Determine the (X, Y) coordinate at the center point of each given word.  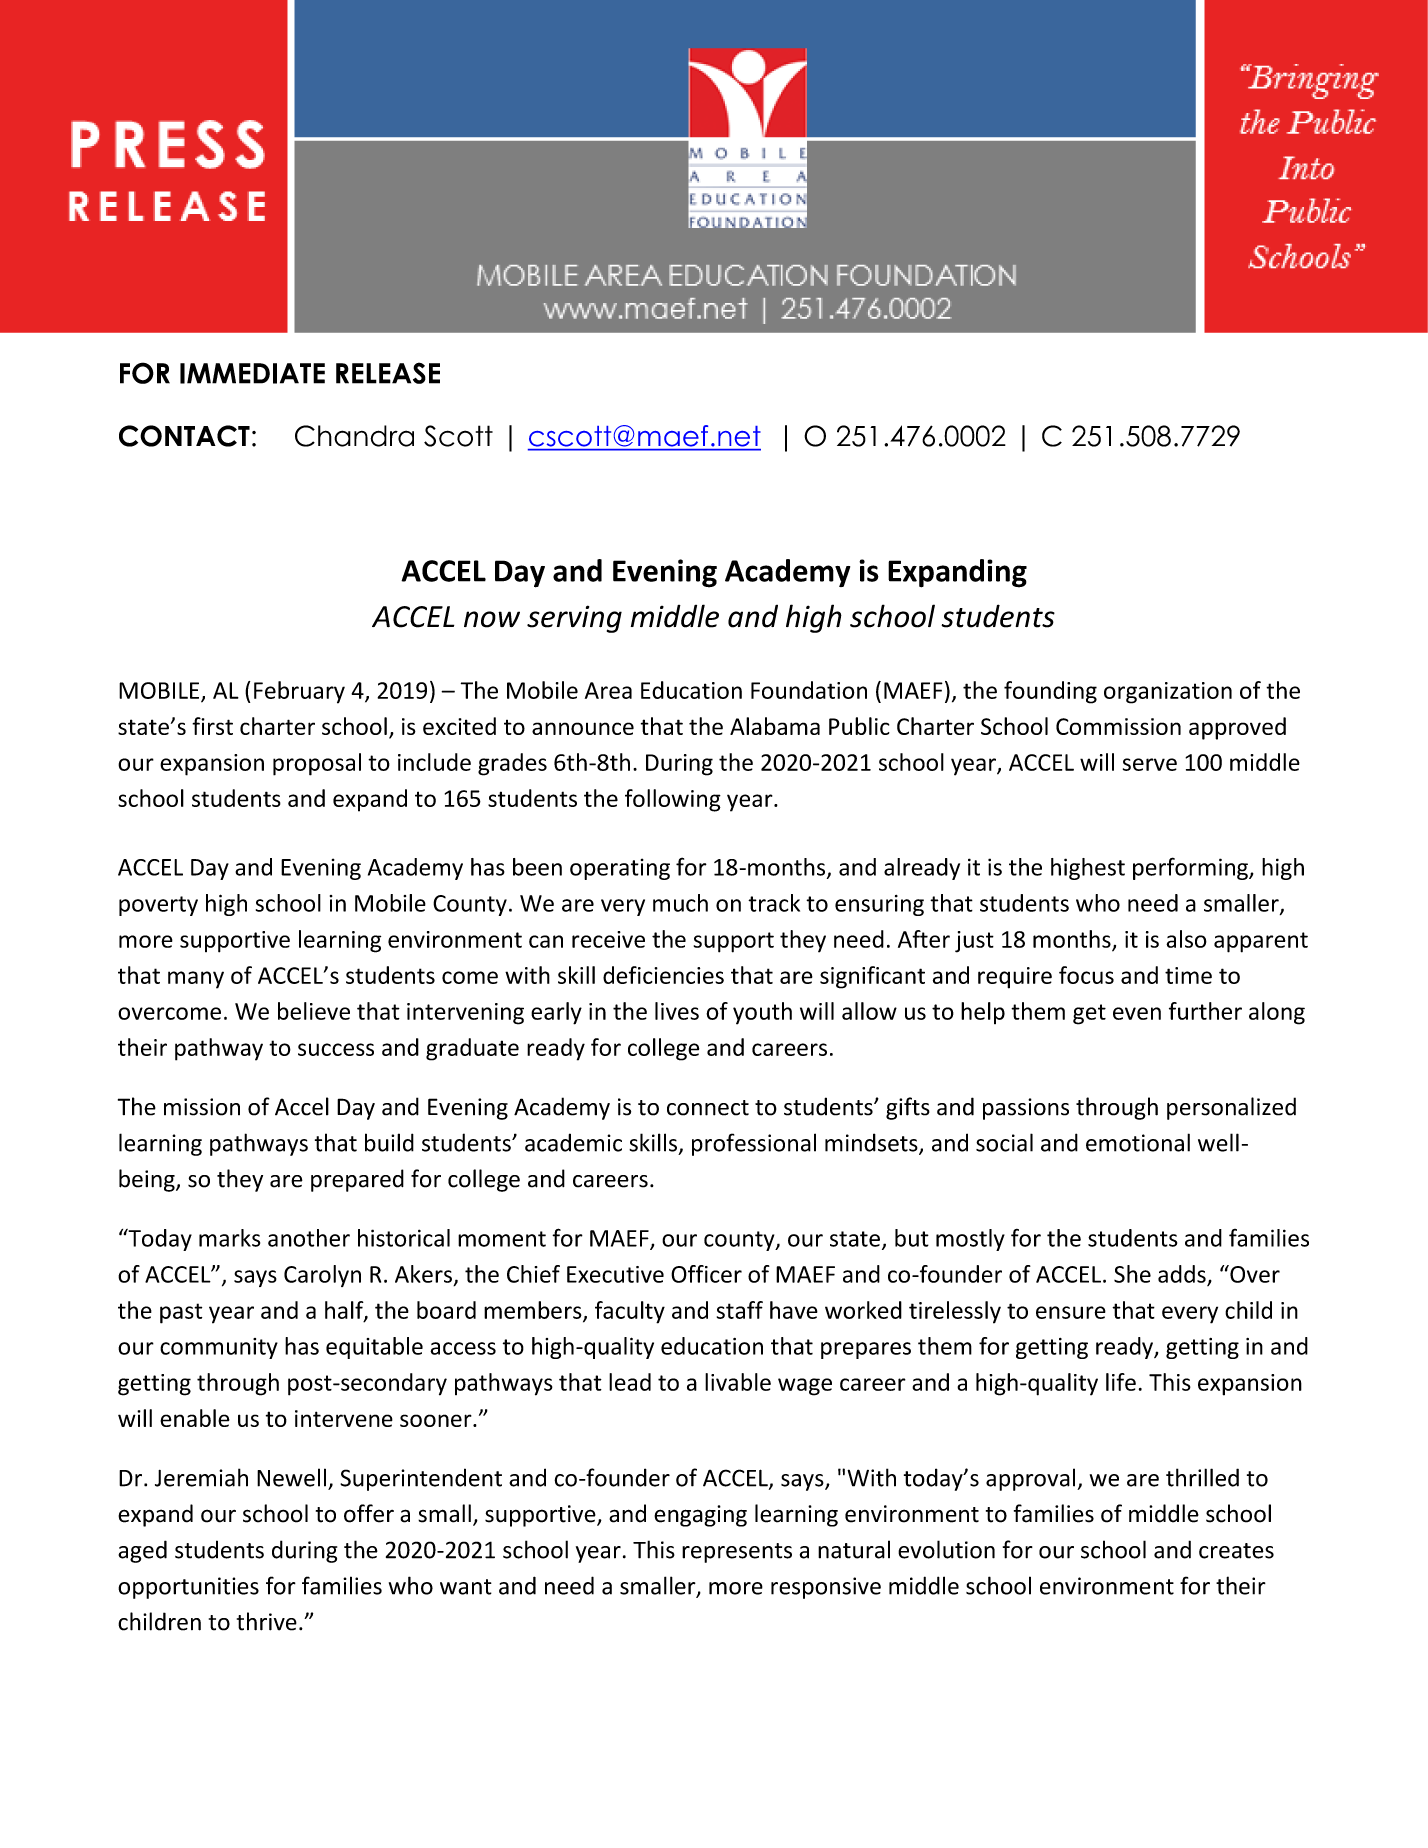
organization (1168, 693)
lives (677, 1011)
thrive (267, 1621)
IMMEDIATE (252, 373)
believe (314, 1011)
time (1188, 975)
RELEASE (388, 373)
